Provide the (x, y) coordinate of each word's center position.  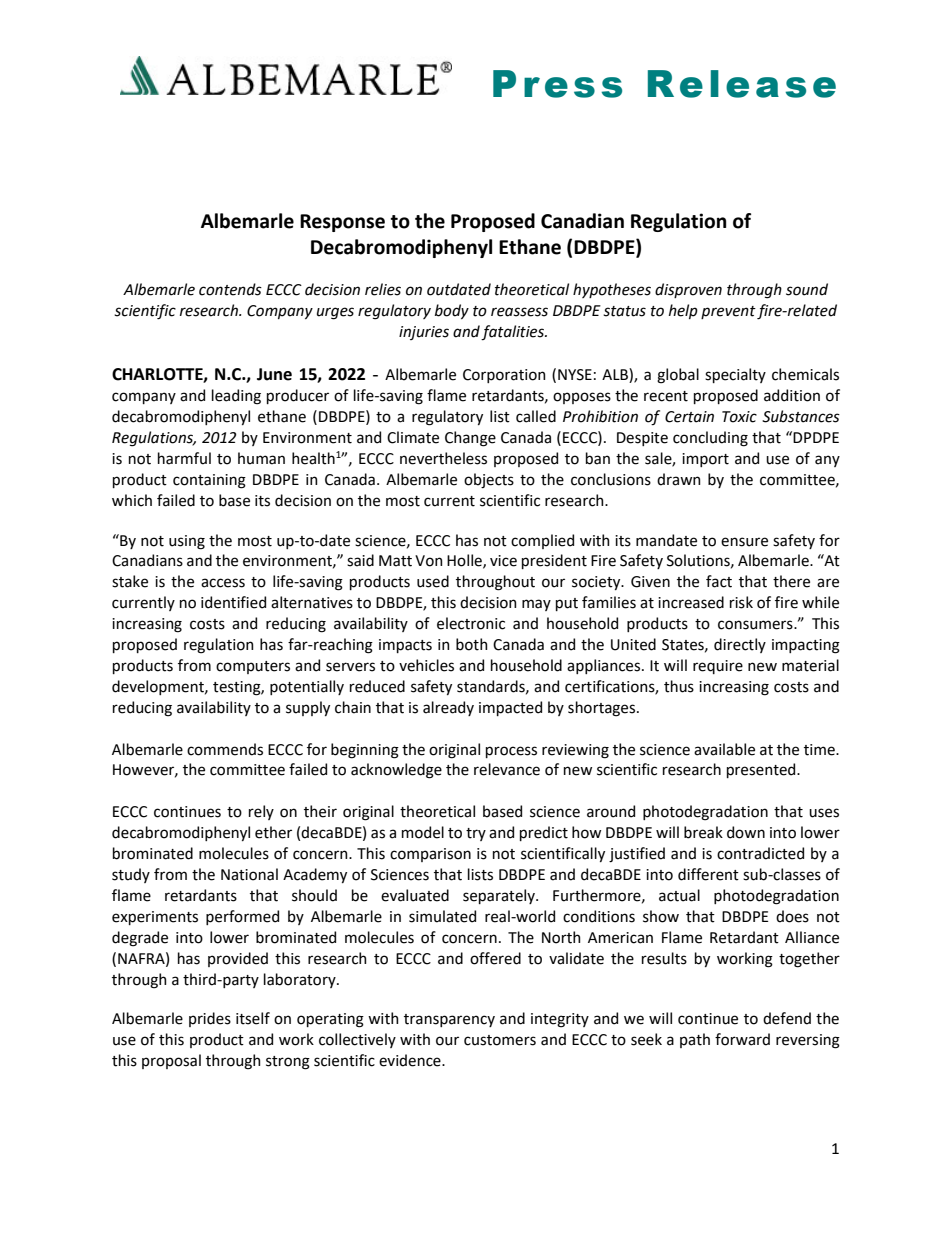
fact (719, 581)
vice (503, 561)
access (223, 583)
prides (210, 1019)
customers (500, 1040)
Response (342, 223)
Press (557, 84)
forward (742, 1039)
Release (742, 84)
